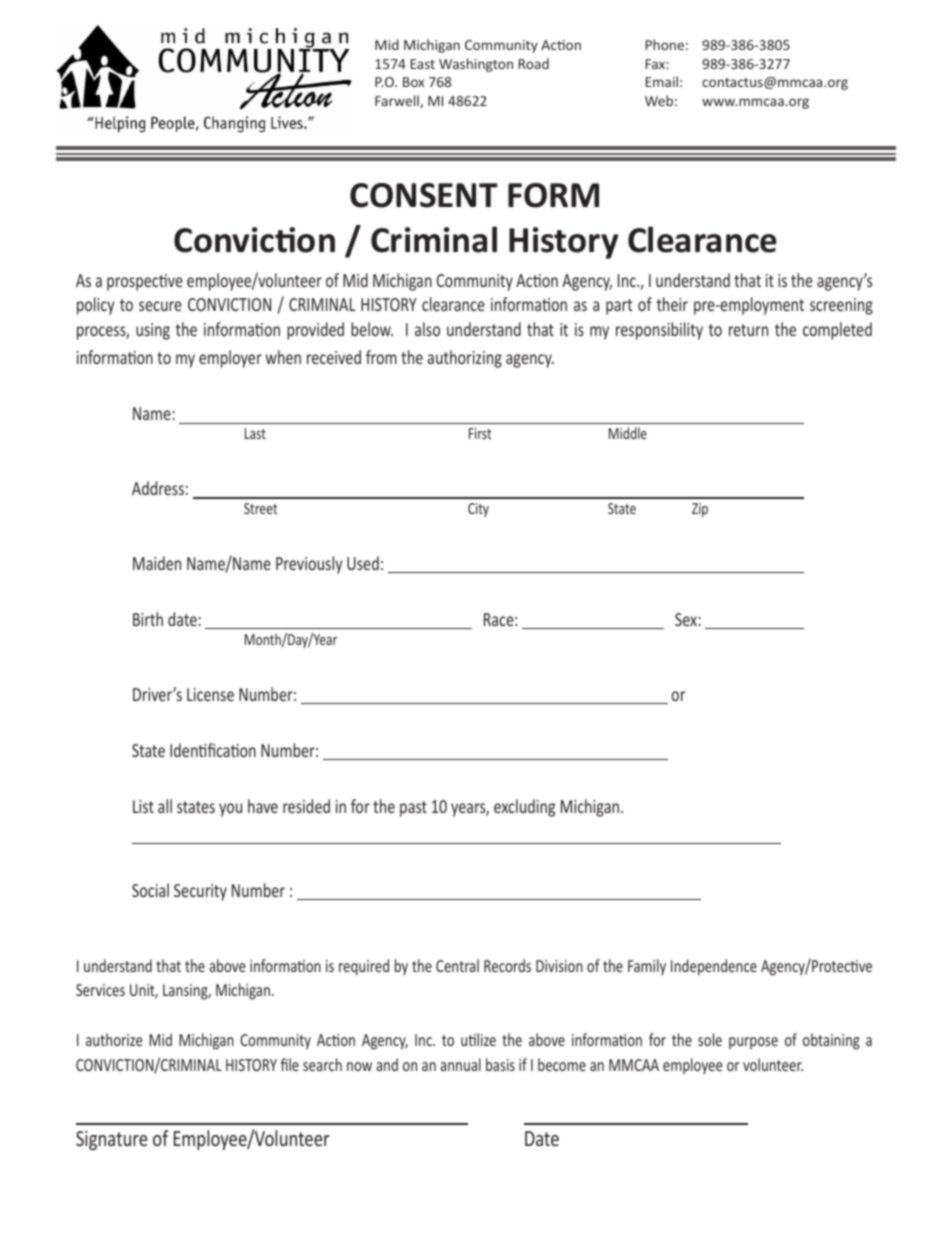 This screenshot has width=952, height=1233. What do you see at coordinates (111, 1140) in the screenshot?
I see `Signature` at bounding box center [111, 1140].
